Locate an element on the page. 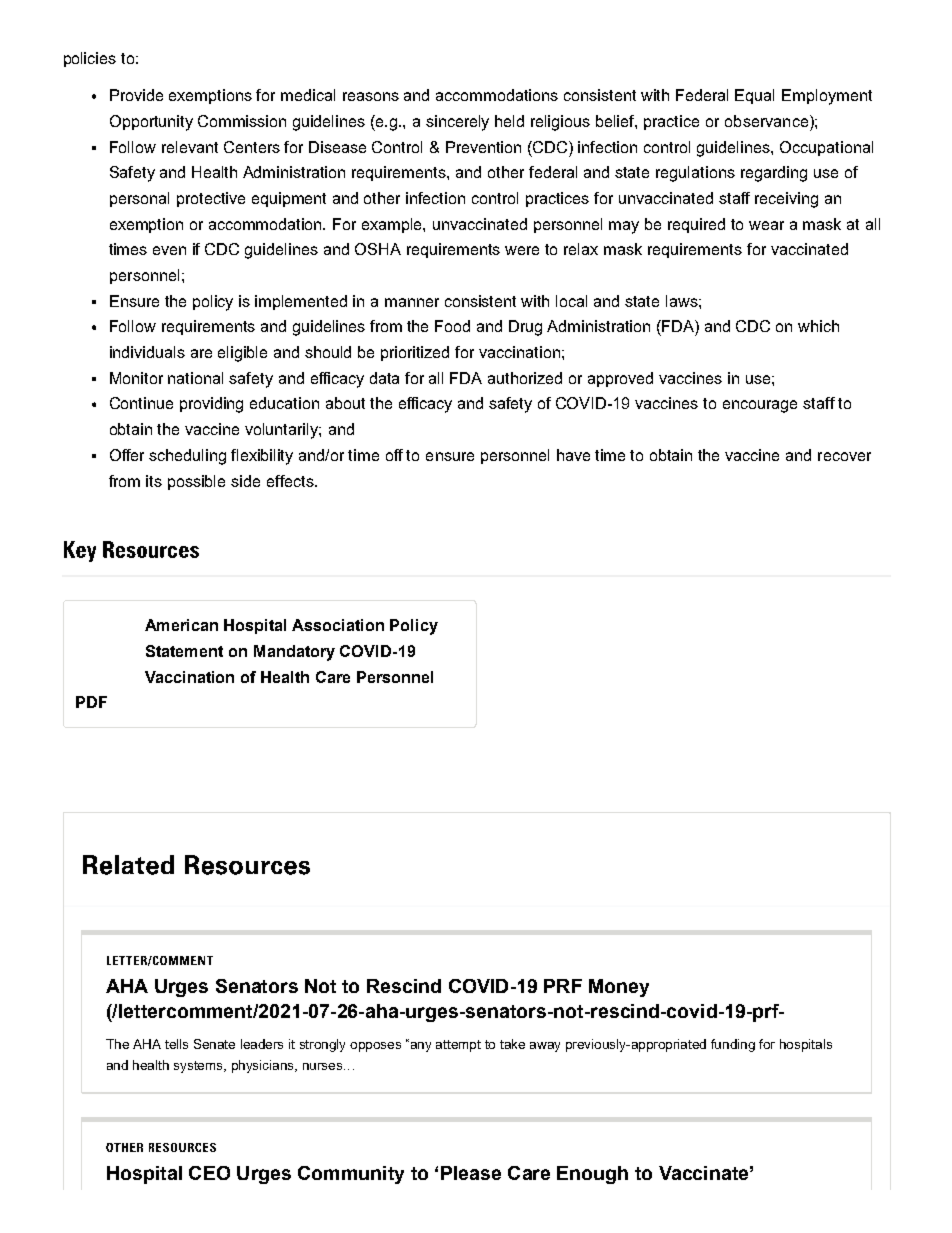  American is located at coordinates (181, 625).
